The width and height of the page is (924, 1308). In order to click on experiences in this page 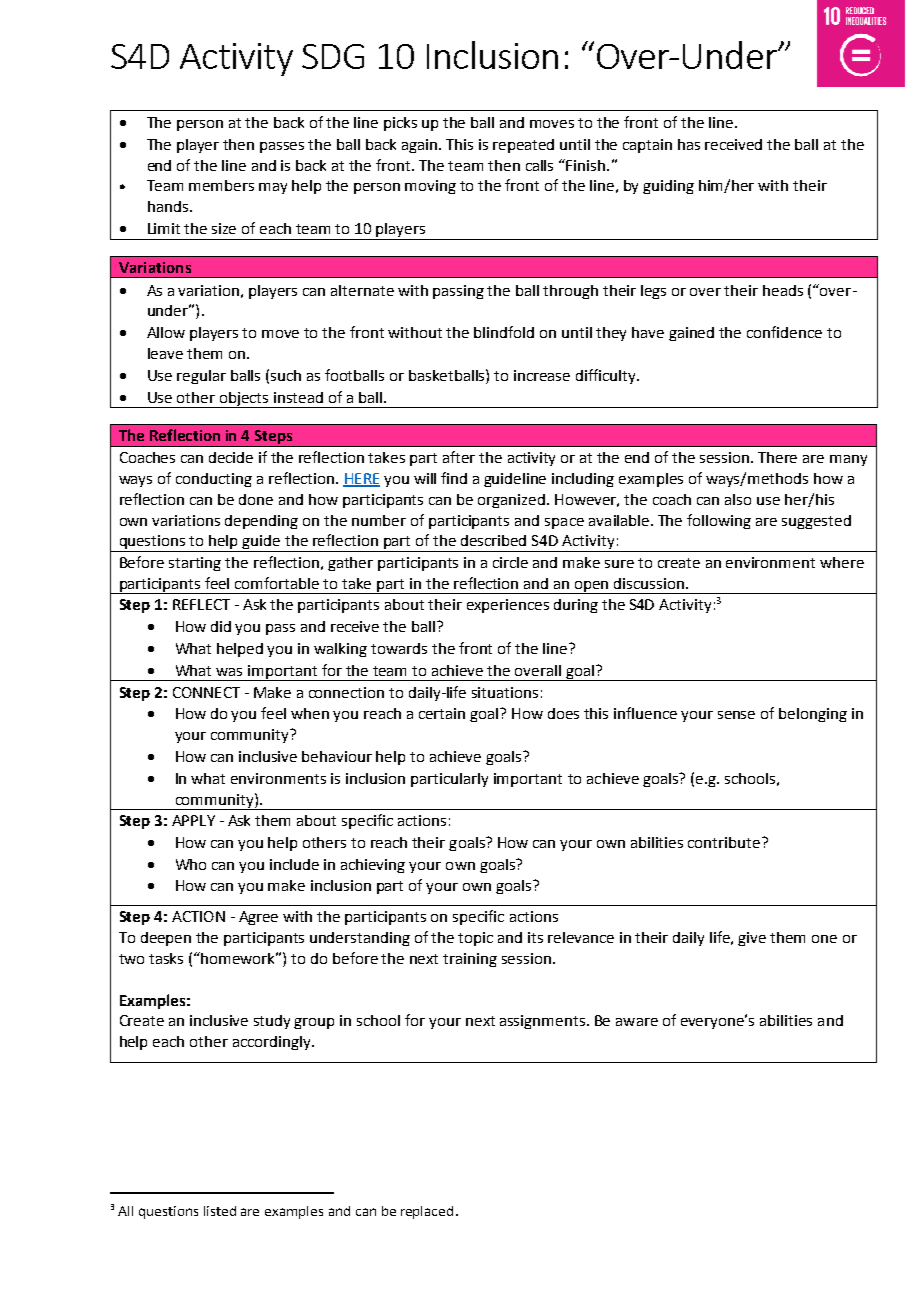, I will do `click(508, 606)`.
